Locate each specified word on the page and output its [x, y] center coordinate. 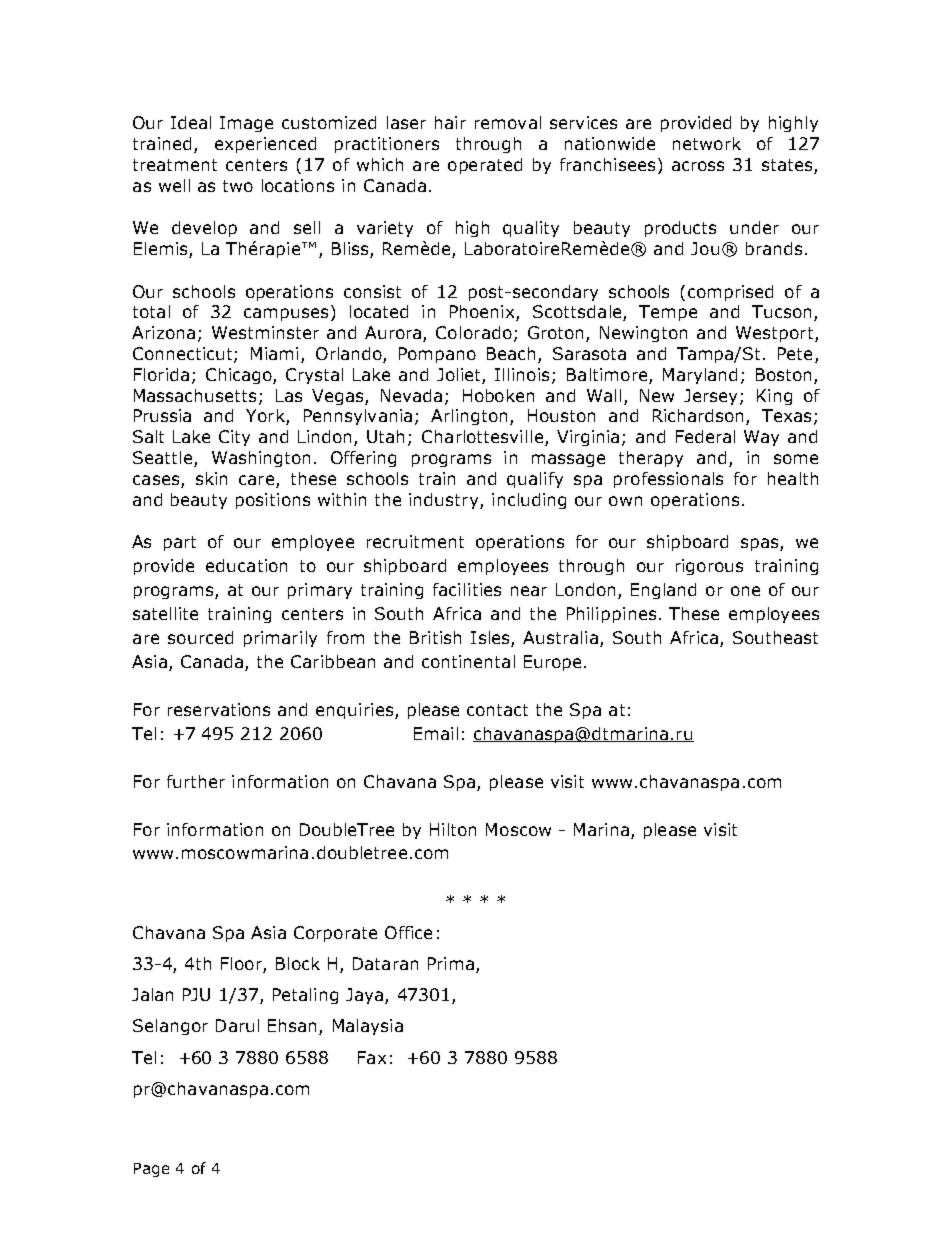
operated [485, 166]
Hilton [453, 829]
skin [211, 478]
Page [151, 1170]
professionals [668, 480]
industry [445, 501]
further [196, 781]
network [707, 143]
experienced [265, 145]
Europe [552, 663]
